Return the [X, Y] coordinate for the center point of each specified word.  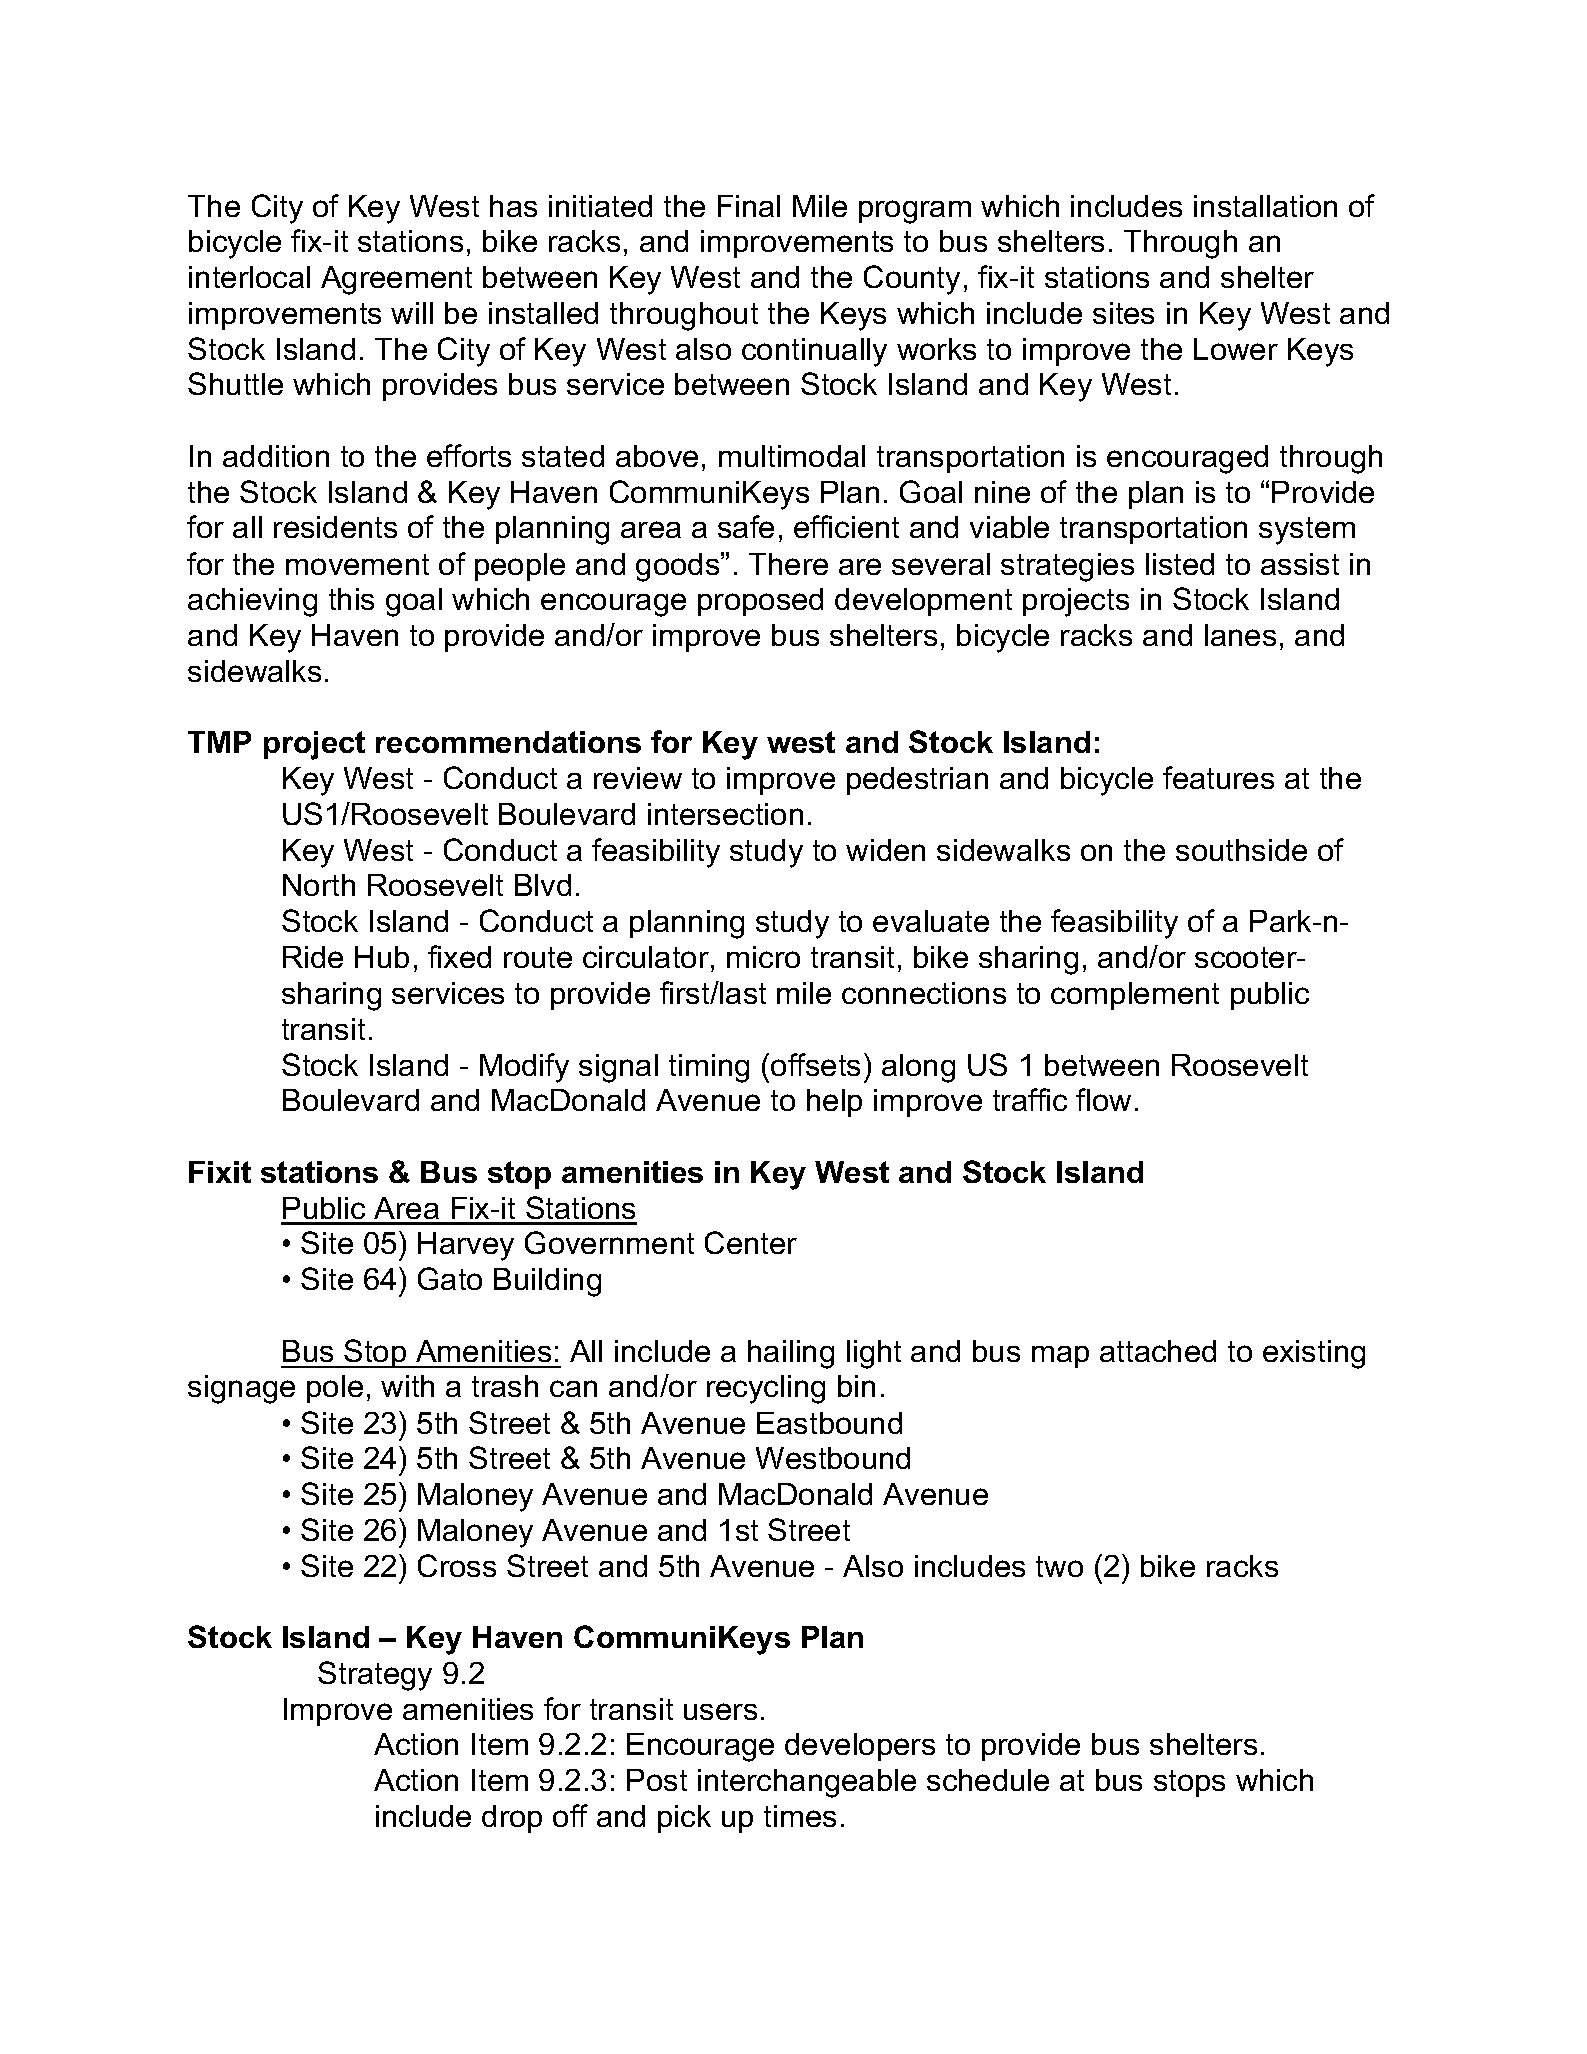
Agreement [396, 280]
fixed [459, 956]
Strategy [375, 1676]
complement [1135, 996]
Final [749, 206]
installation [1265, 206]
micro [763, 957]
